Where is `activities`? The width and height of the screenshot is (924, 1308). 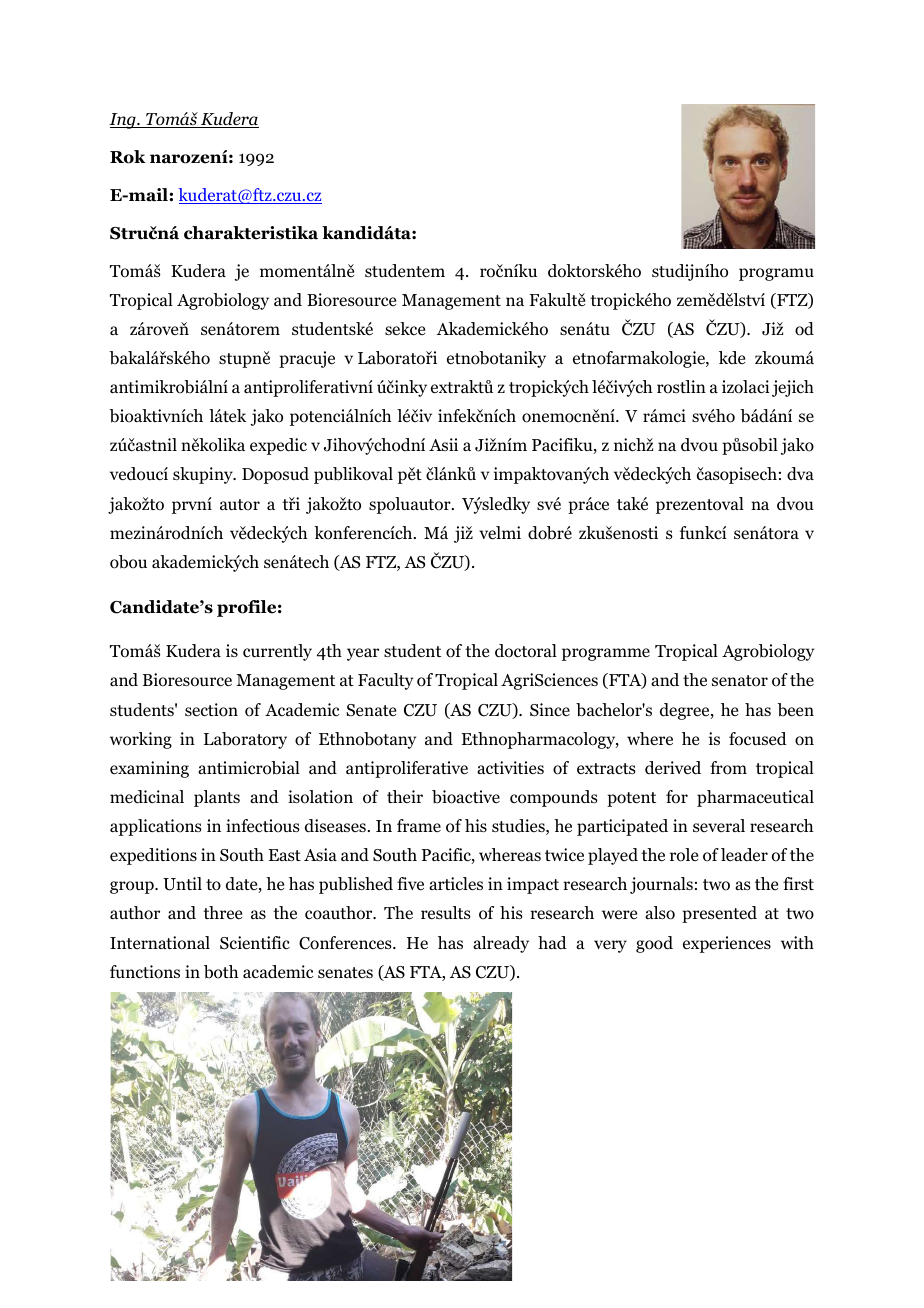
activities is located at coordinates (510, 767).
